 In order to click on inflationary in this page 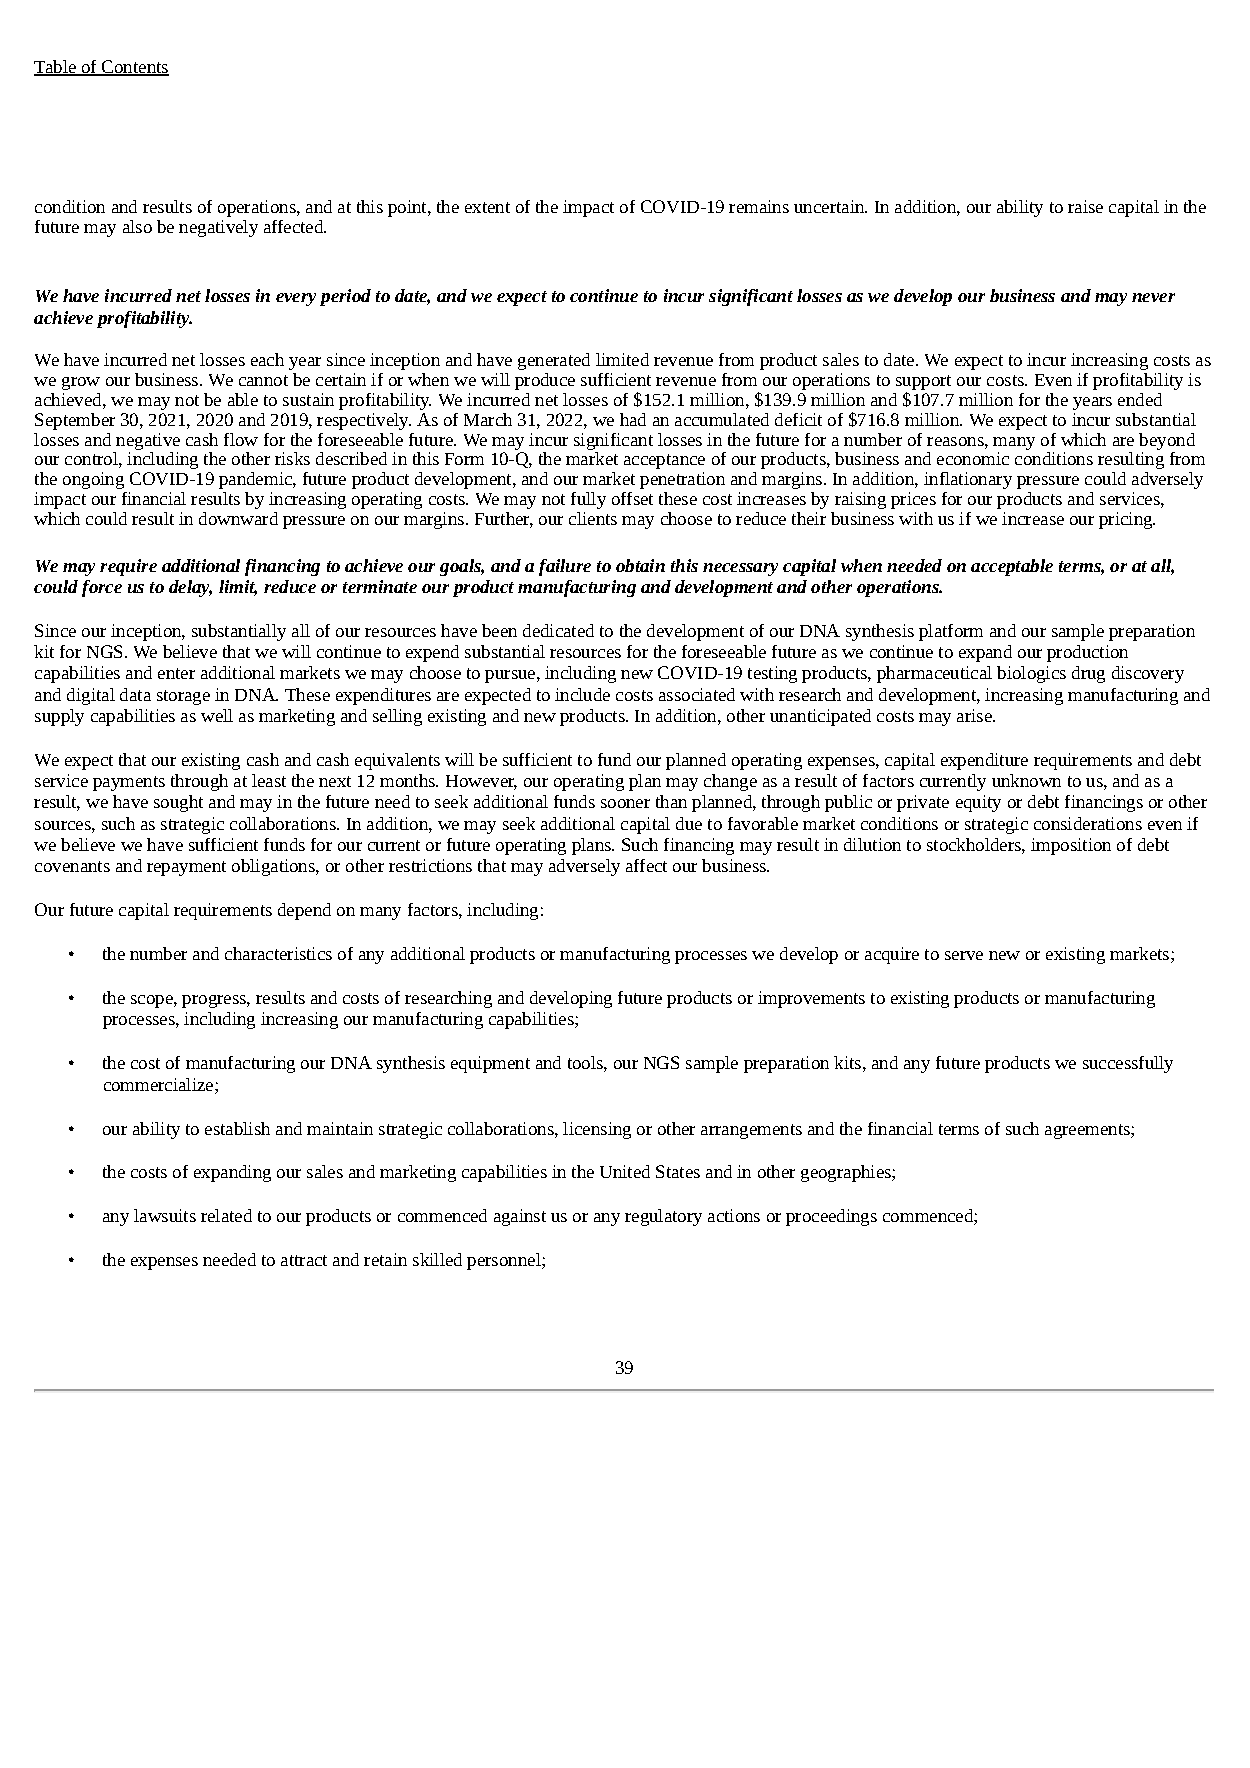, I will do `click(968, 480)`.
